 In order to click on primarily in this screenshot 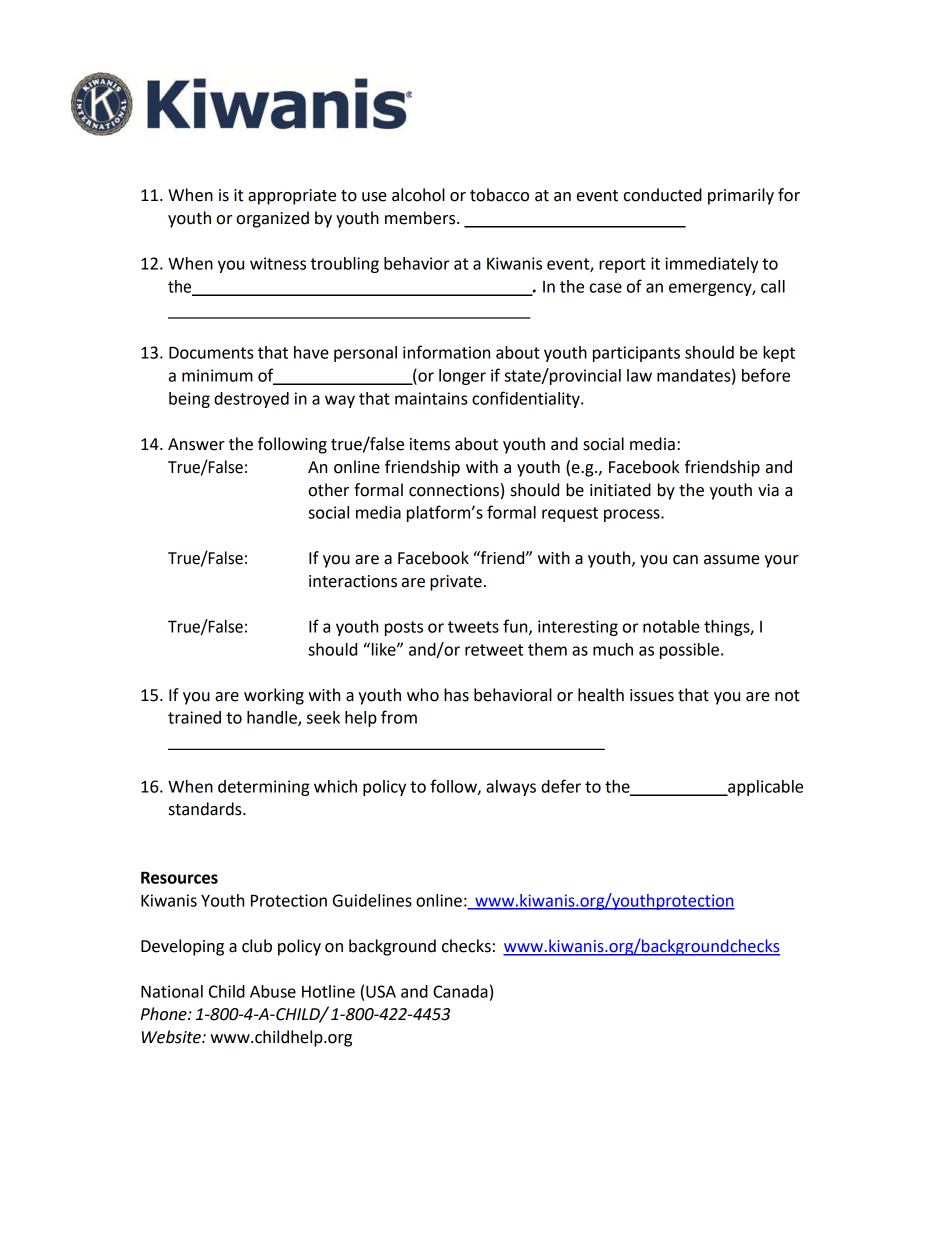, I will do `click(741, 196)`.
